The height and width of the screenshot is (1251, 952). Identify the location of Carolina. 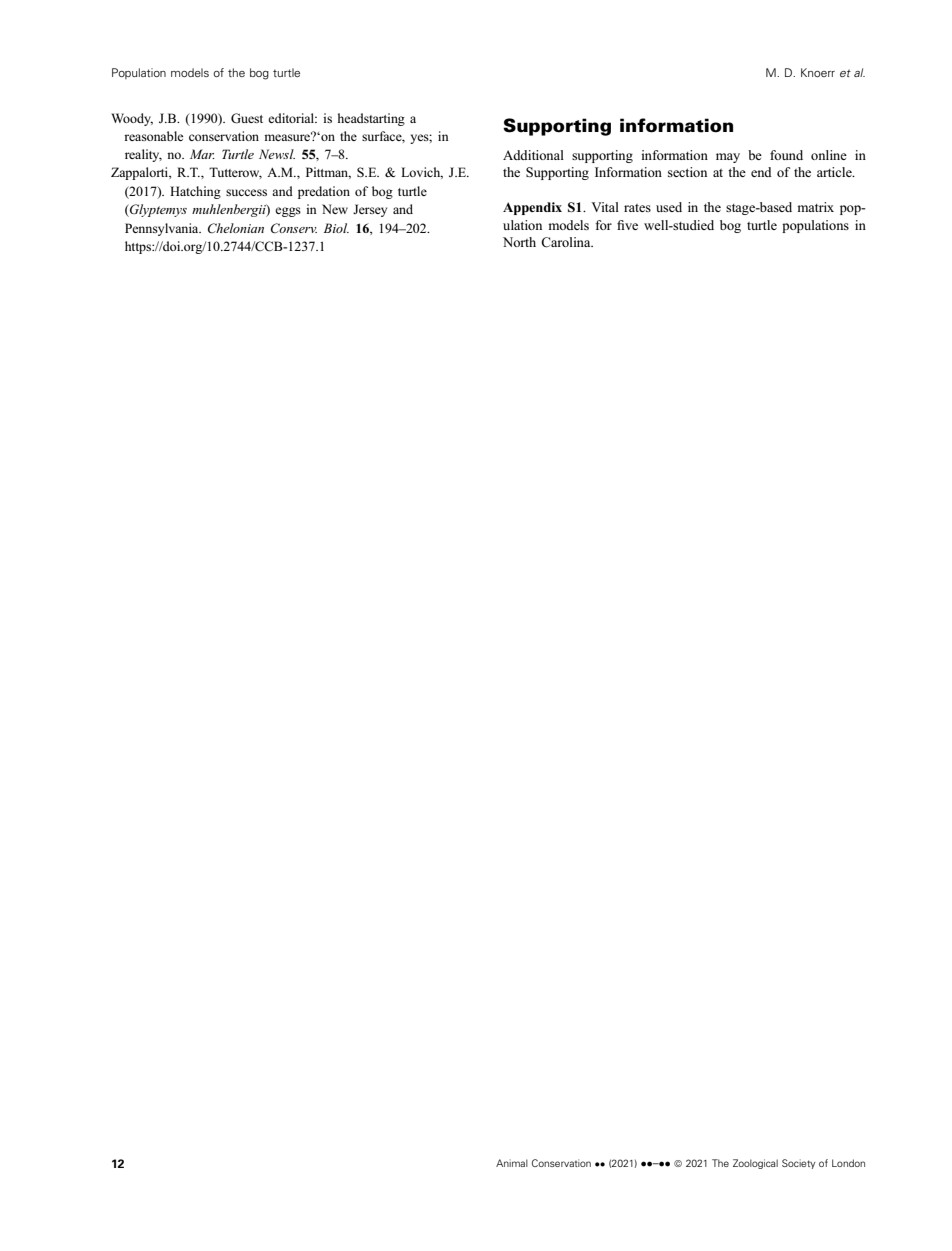
(567, 242).
